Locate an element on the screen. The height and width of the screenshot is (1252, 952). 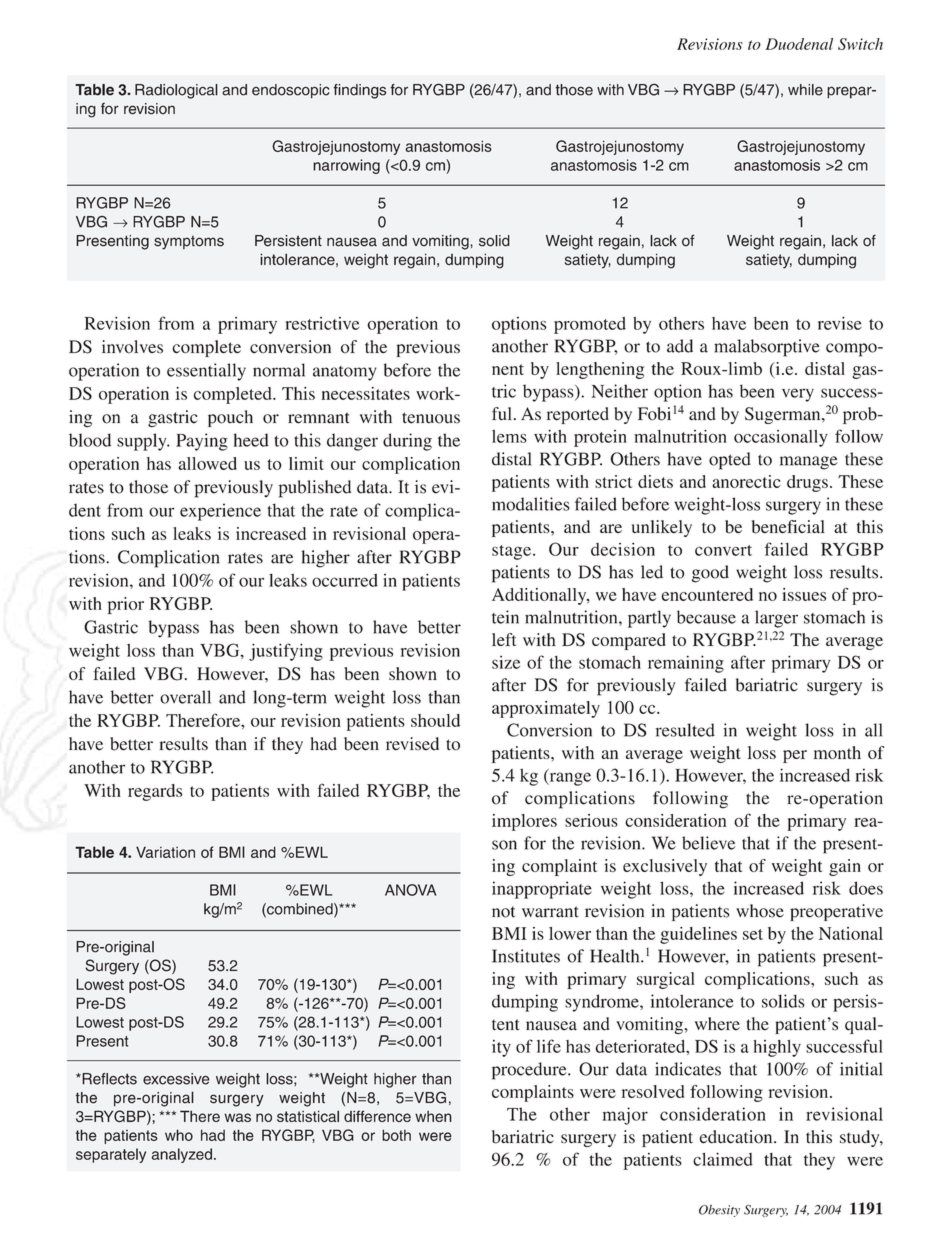
Radiological is located at coordinates (176, 91).
